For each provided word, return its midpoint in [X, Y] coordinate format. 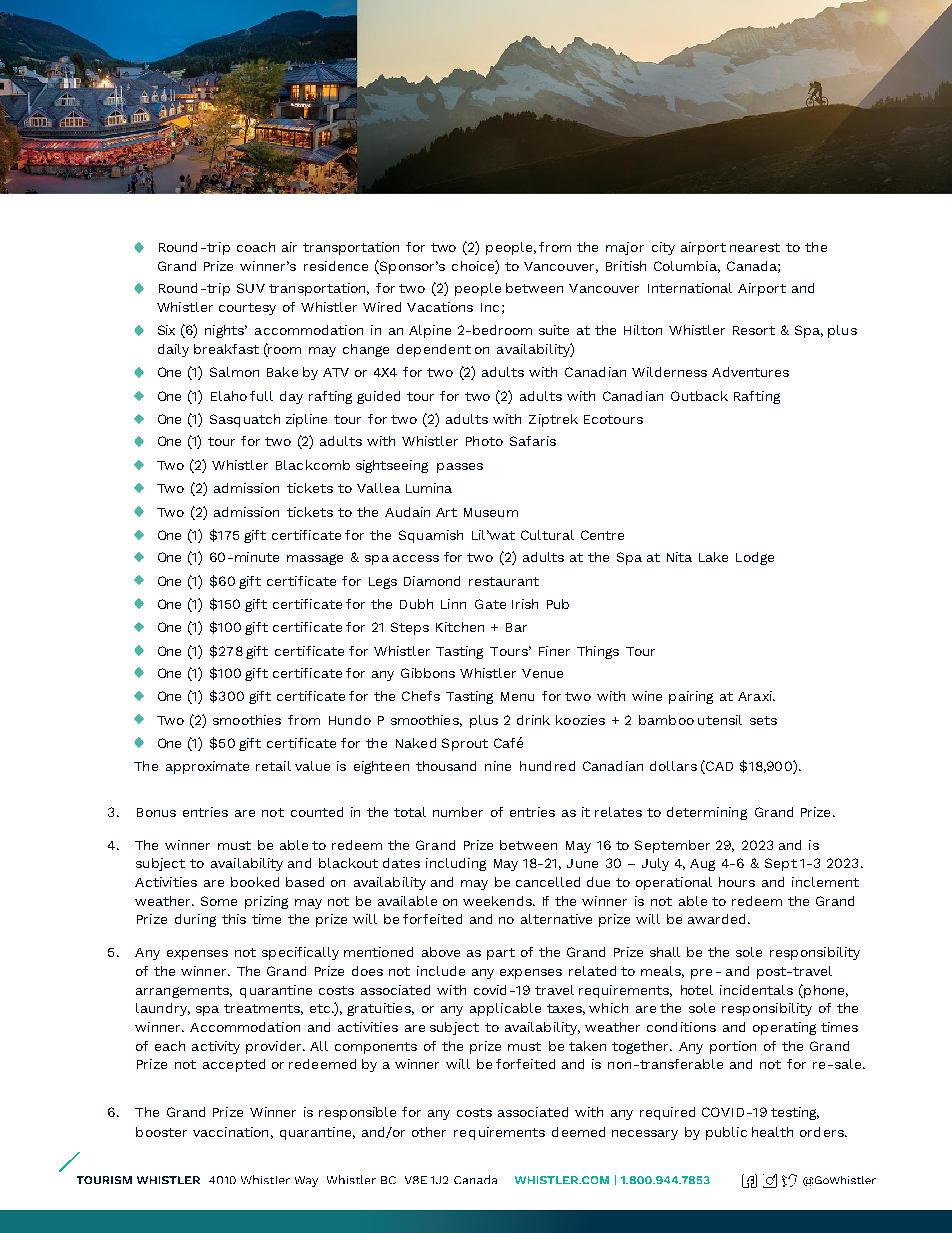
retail [273, 766]
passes [460, 468]
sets [763, 720]
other [429, 1132]
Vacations [440, 307]
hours [737, 882]
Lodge [755, 558]
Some [219, 901]
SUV [251, 288]
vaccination [230, 1132]
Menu [517, 696]
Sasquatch [245, 420]
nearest [755, 247]
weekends [498, 901]
